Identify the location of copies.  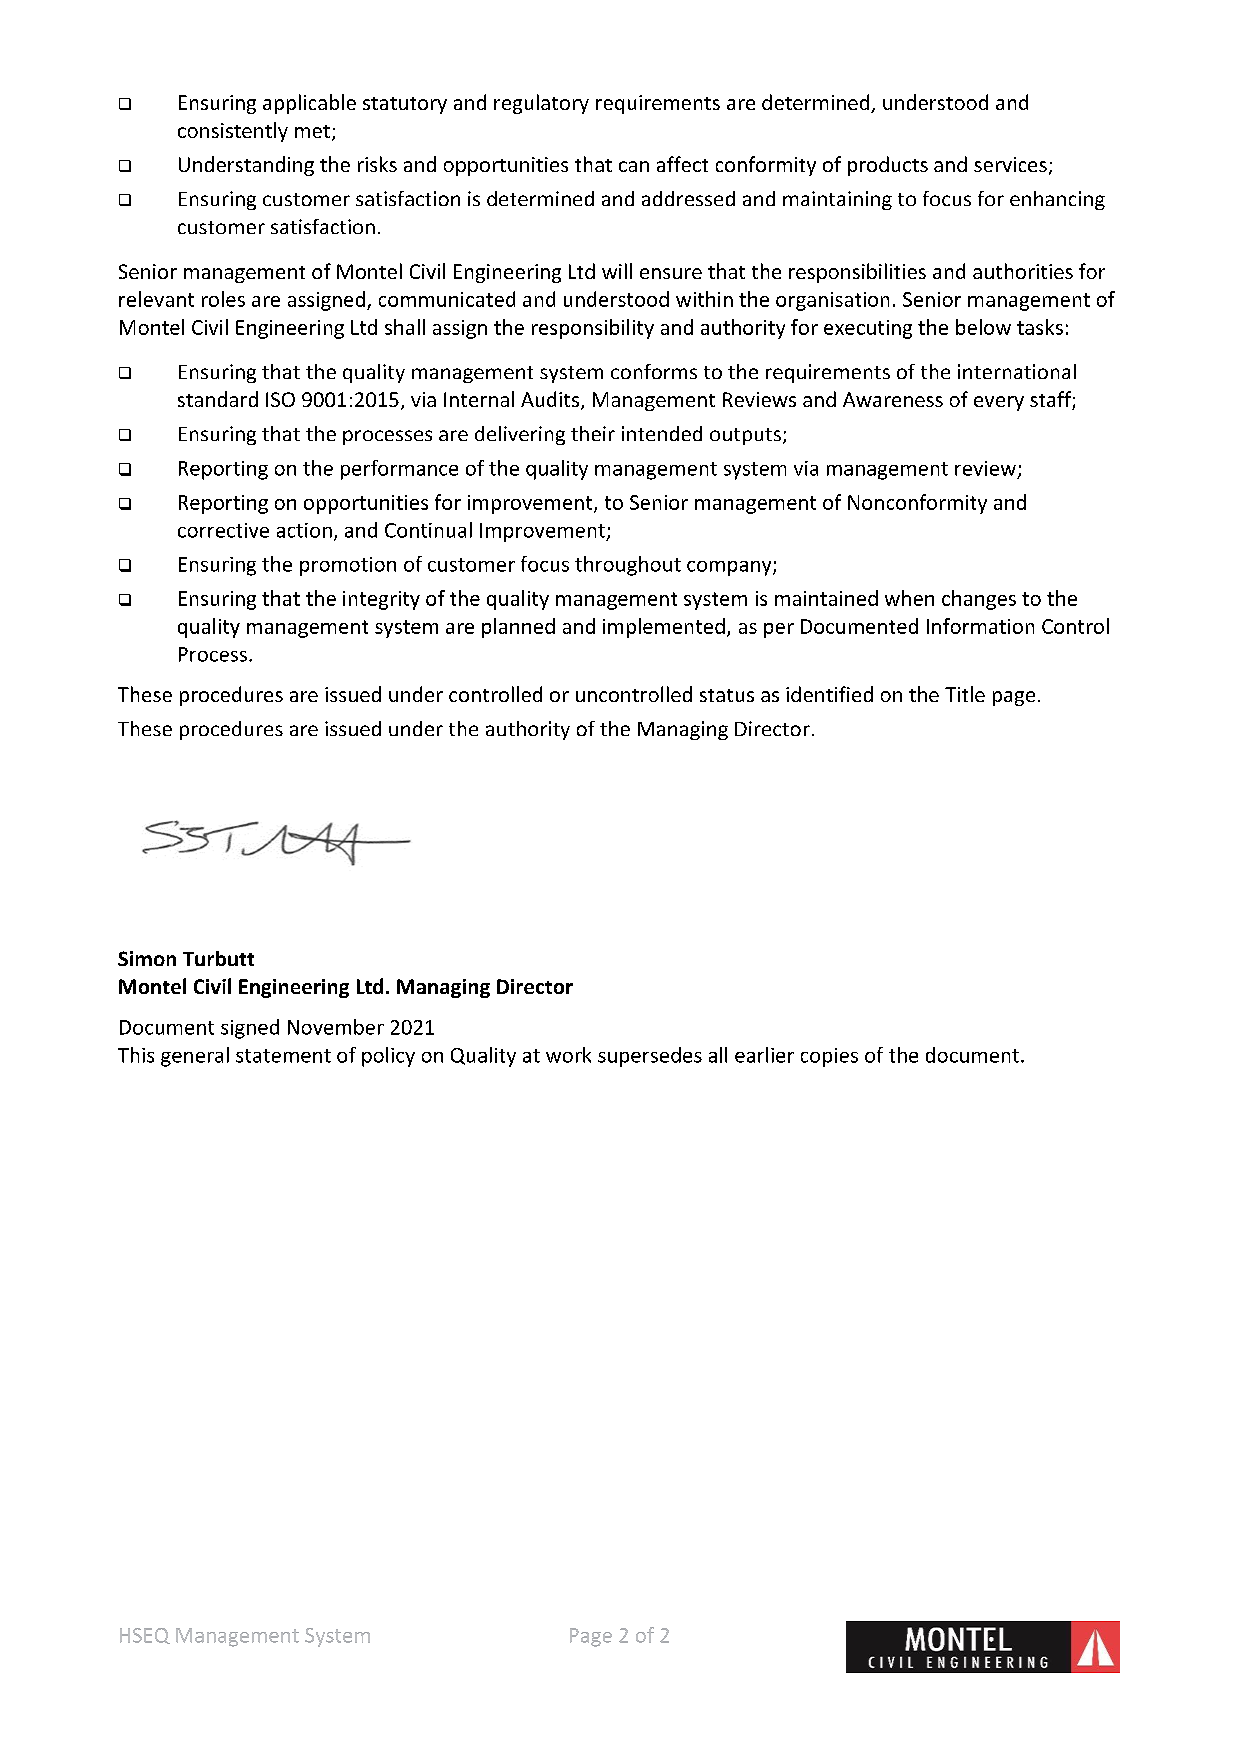
(829, 1057).
